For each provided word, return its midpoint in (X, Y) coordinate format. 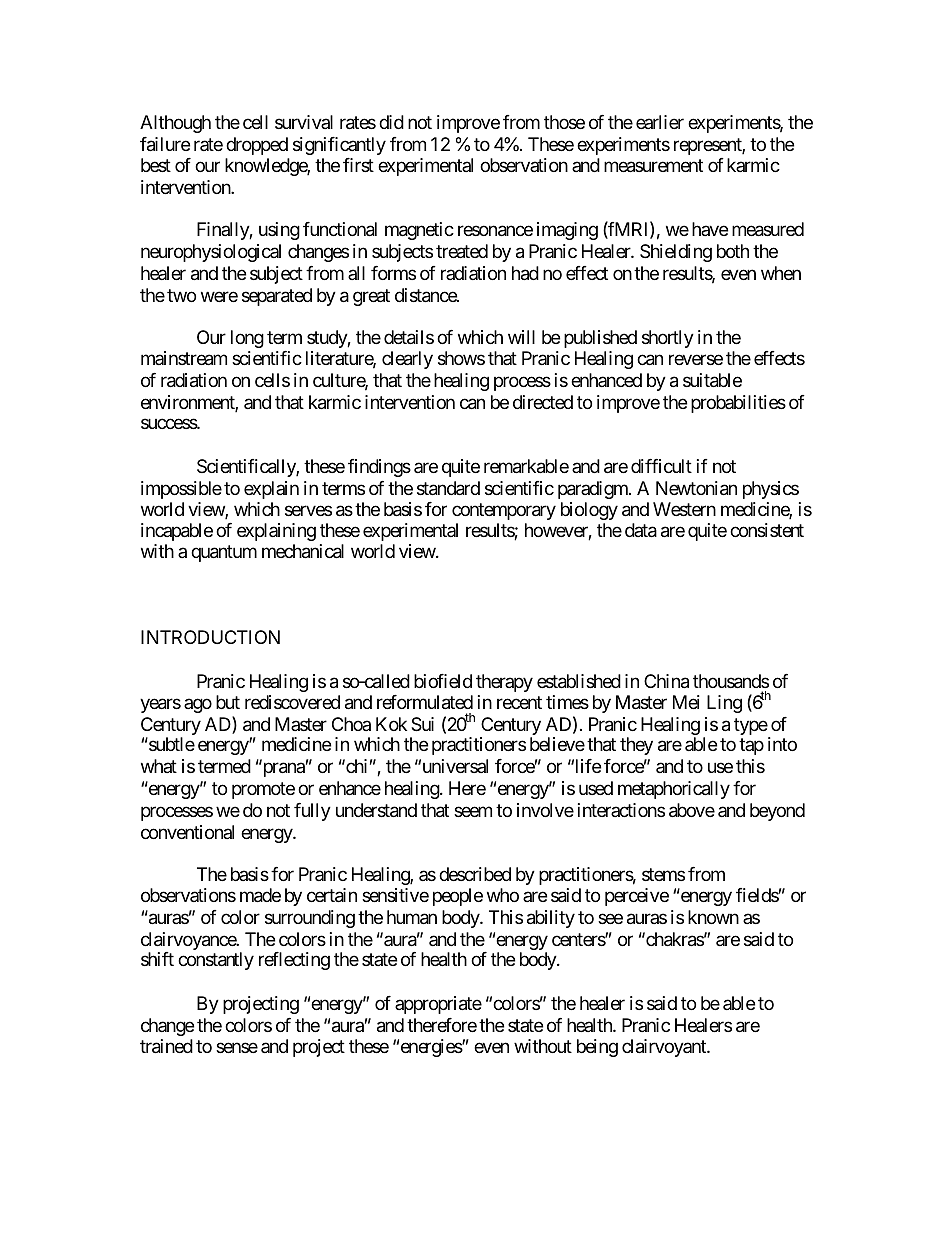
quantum (224, 554)
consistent (767, 530)
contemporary (504, 512)
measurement (653, 166)
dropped (257, 146)
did (391, 122)
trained (166, 1046)
